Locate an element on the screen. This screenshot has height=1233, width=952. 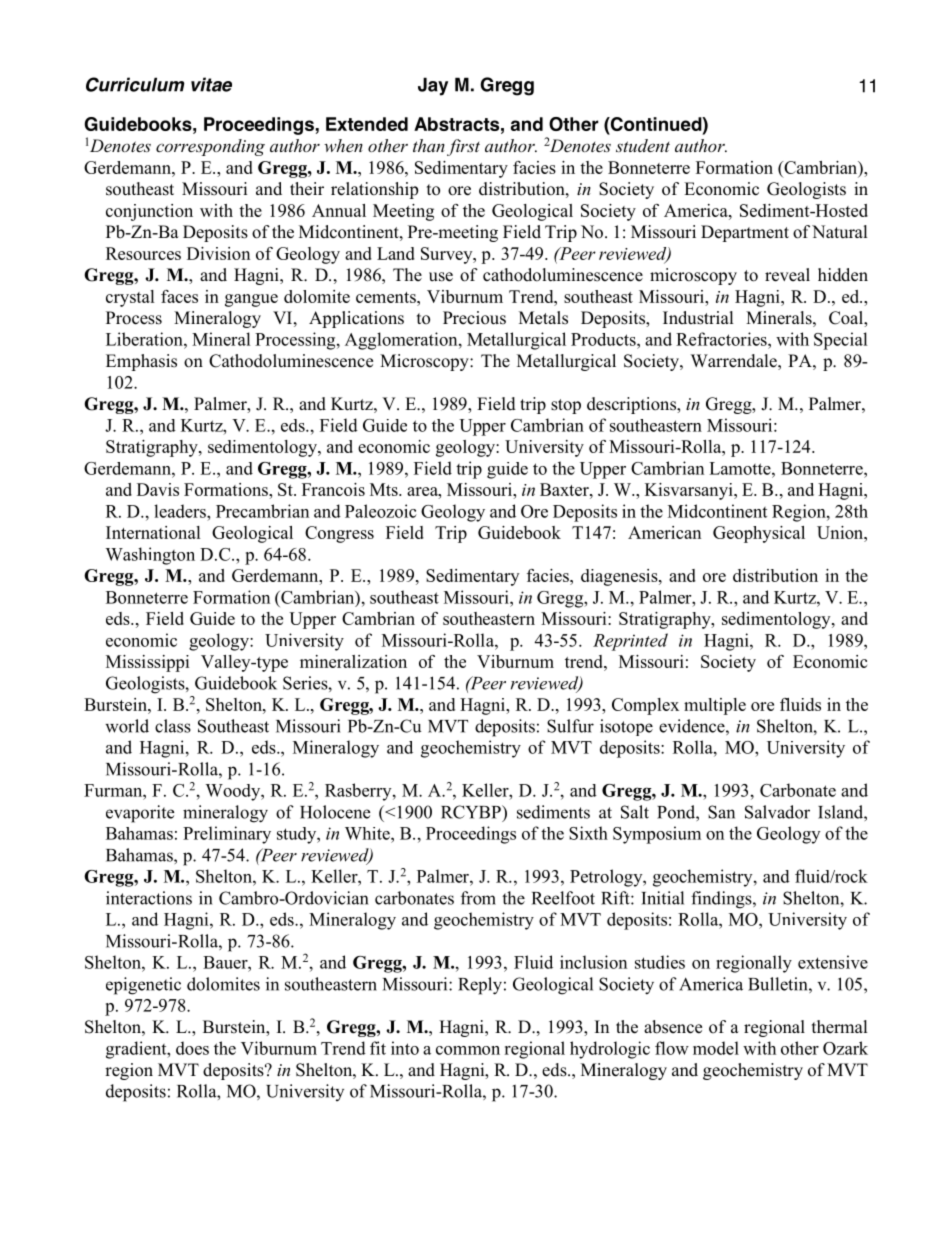
class is located at coordinates (173, 726).
